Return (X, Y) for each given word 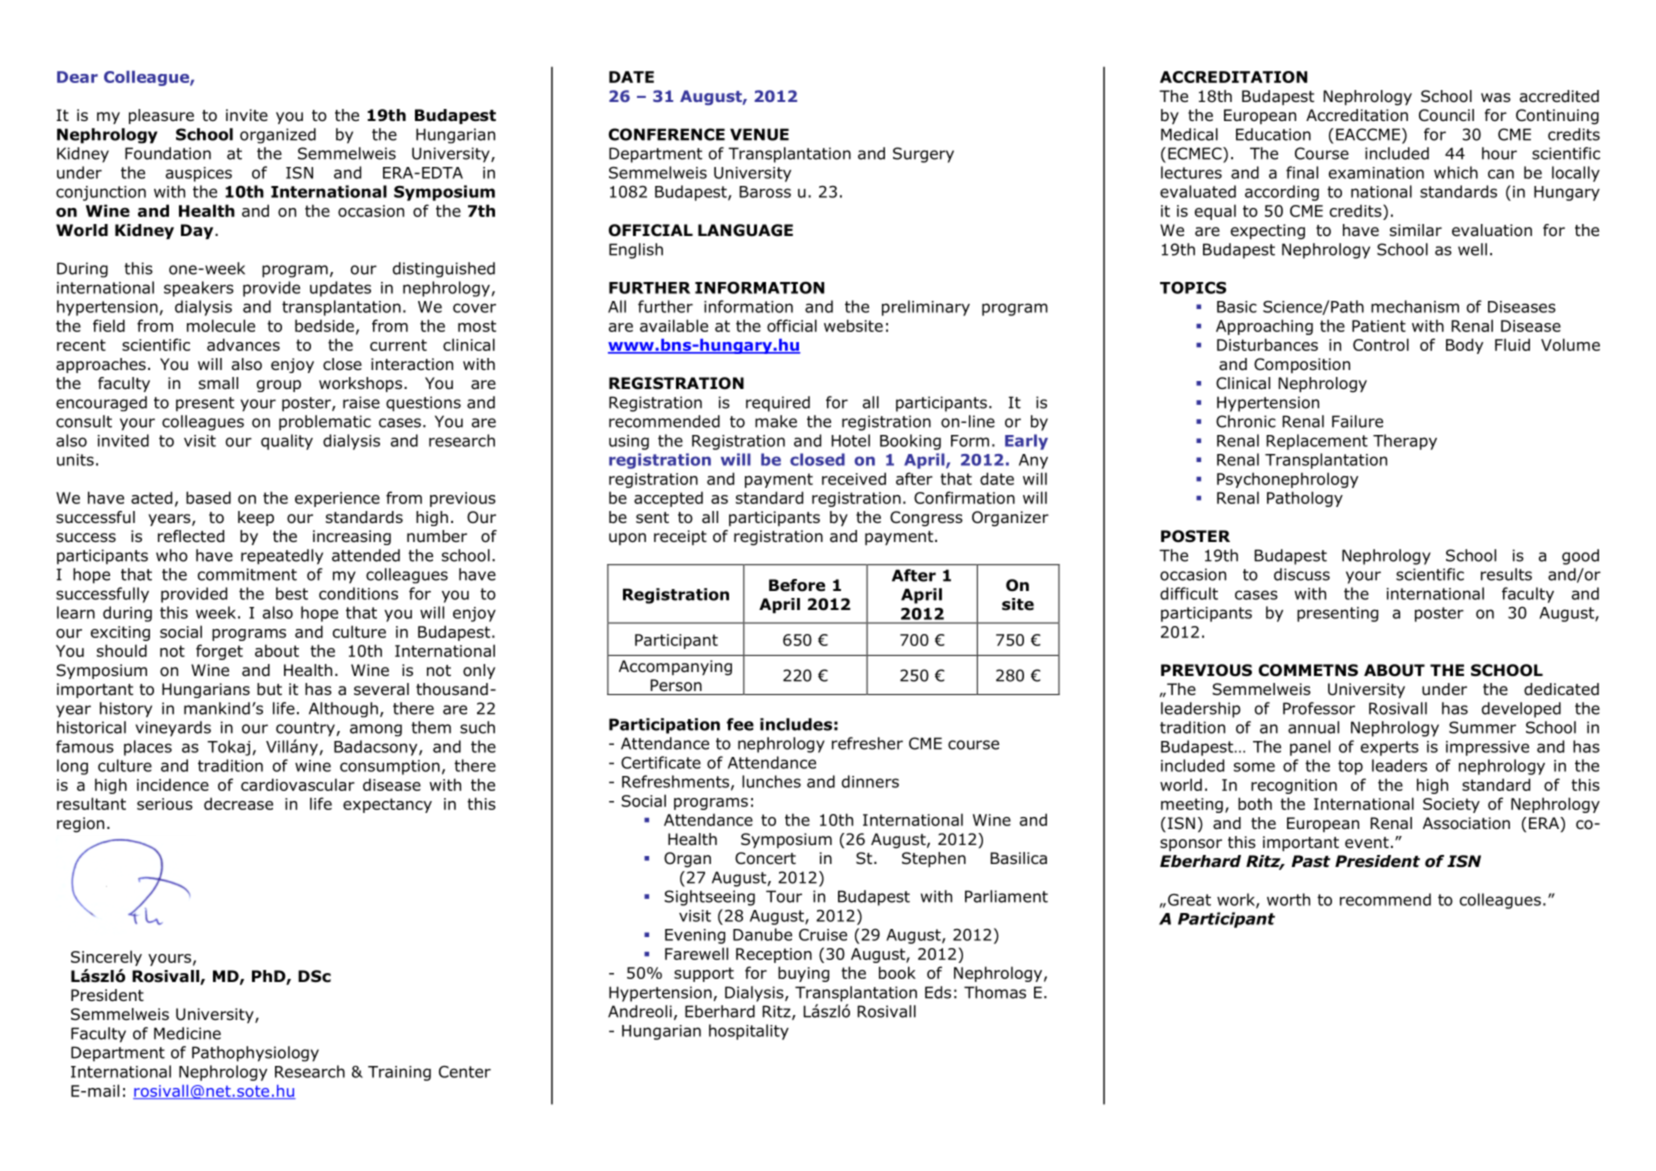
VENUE (759, 134)
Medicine (187, 1033)
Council (1446, 115)
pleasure (161, 116)
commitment (247, 574)
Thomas (995, 992)
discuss (1302, 574)
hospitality (749, 1032)
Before (797, 585)
